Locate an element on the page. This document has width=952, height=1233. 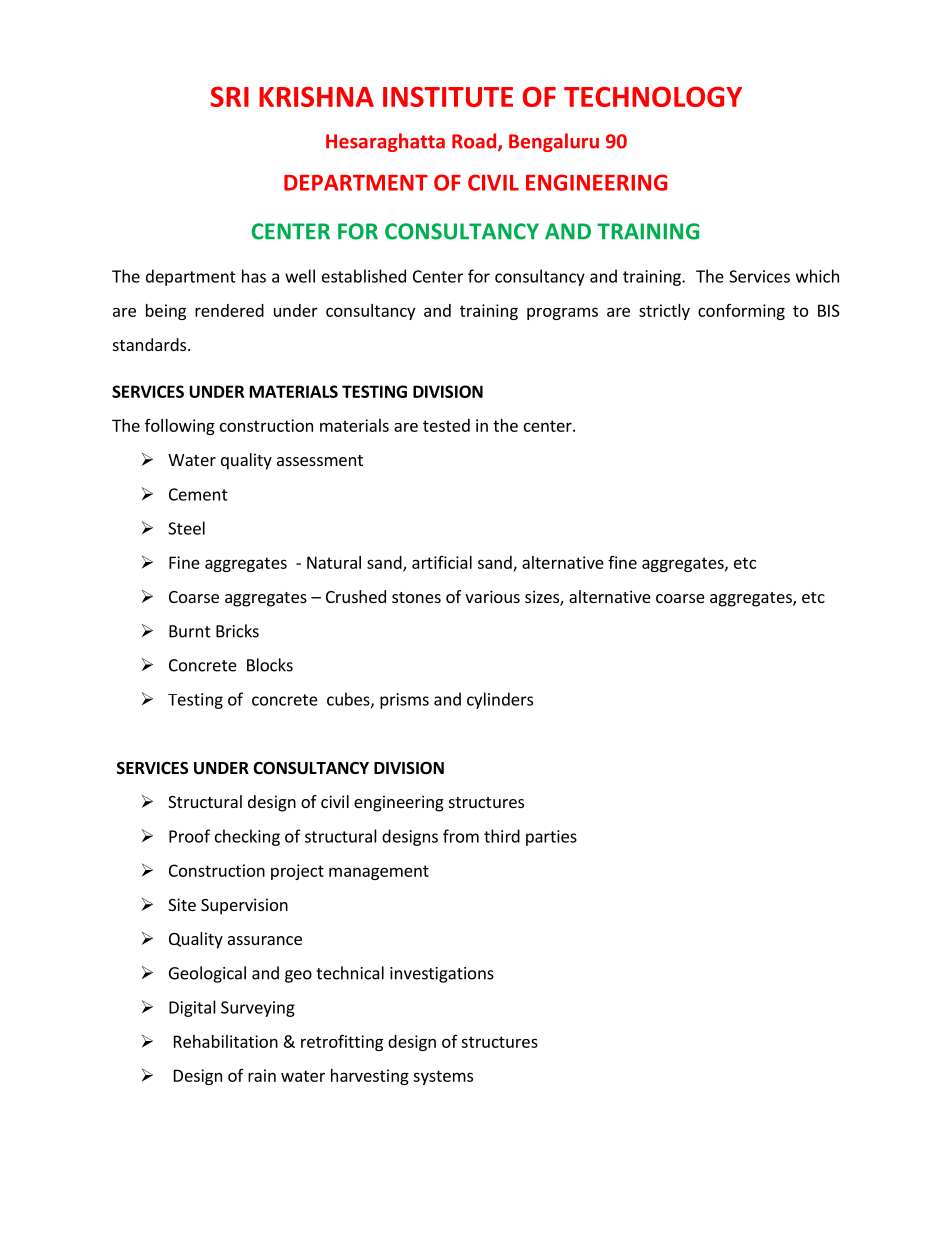
parties is located at coordinates (551, 838).
